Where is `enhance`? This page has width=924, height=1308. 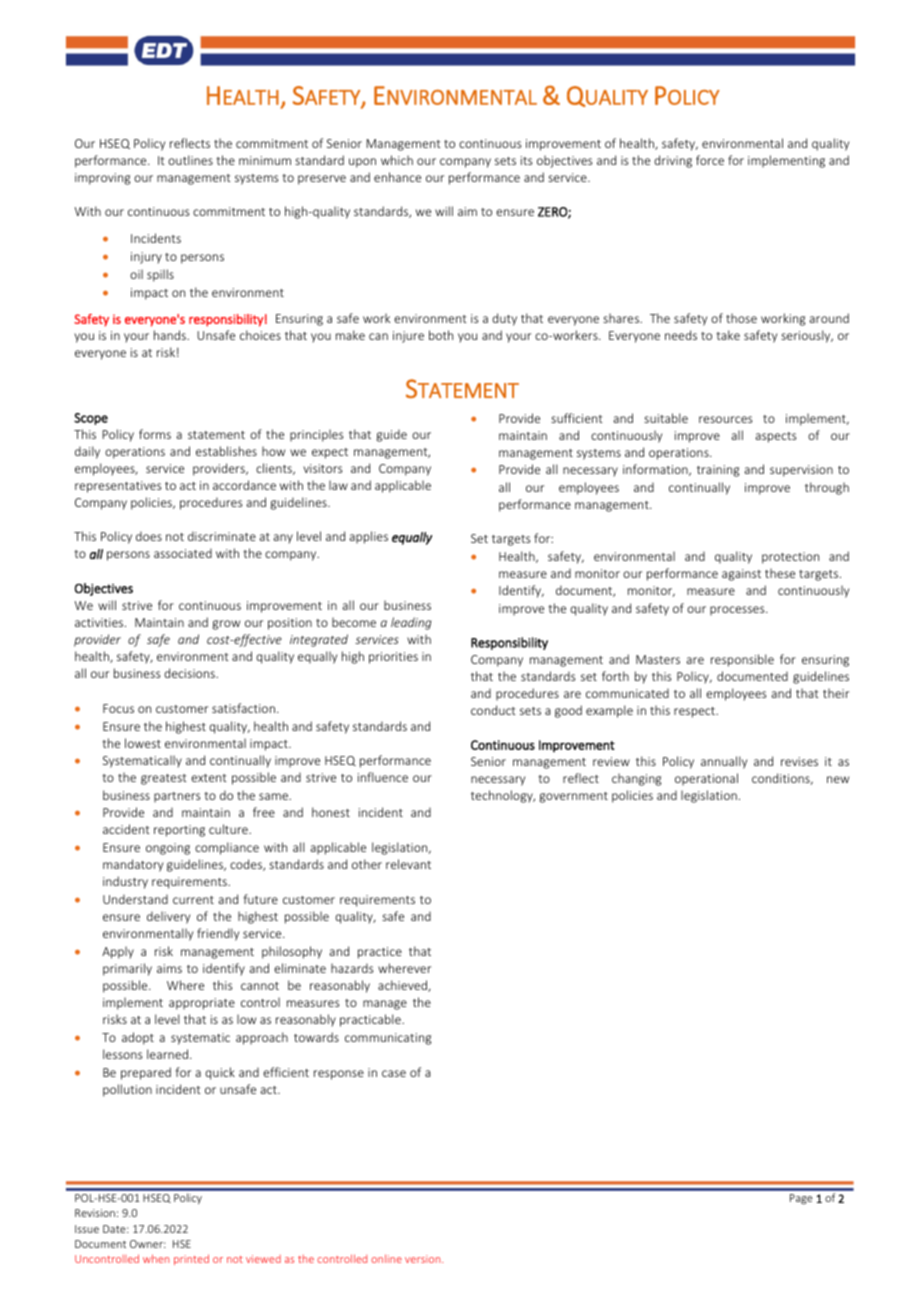
enhance is located at coordinates (397, 177).
